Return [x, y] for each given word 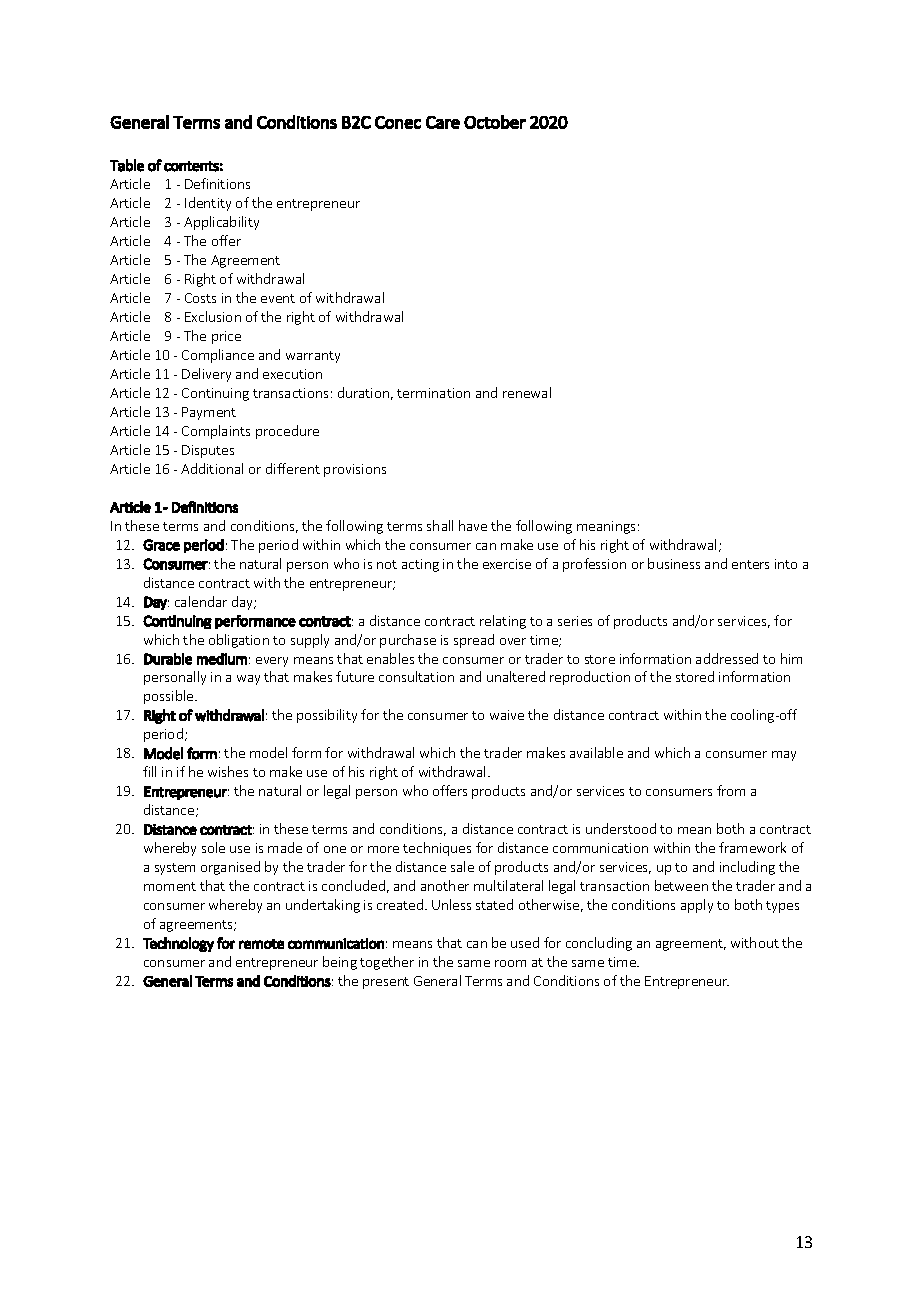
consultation [416, 676]
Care [443, 122]
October [495, 122]
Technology [178, 944]
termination [433, 393]
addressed [727, 658]
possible [170, 697]
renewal [527, 392]
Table [127, 165]
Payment [209, 413]
